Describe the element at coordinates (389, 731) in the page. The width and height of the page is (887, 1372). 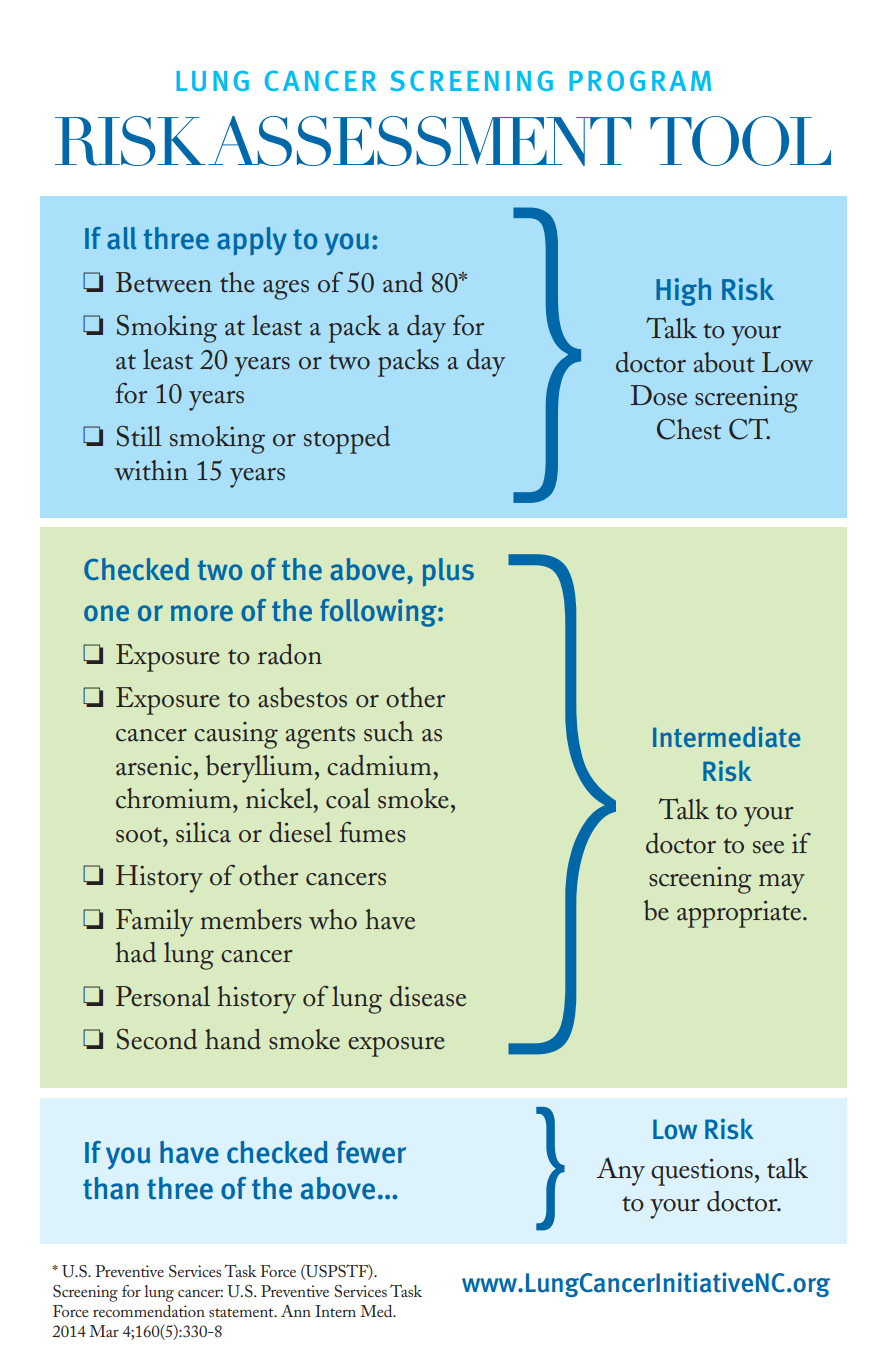
I see `such` at that location.
